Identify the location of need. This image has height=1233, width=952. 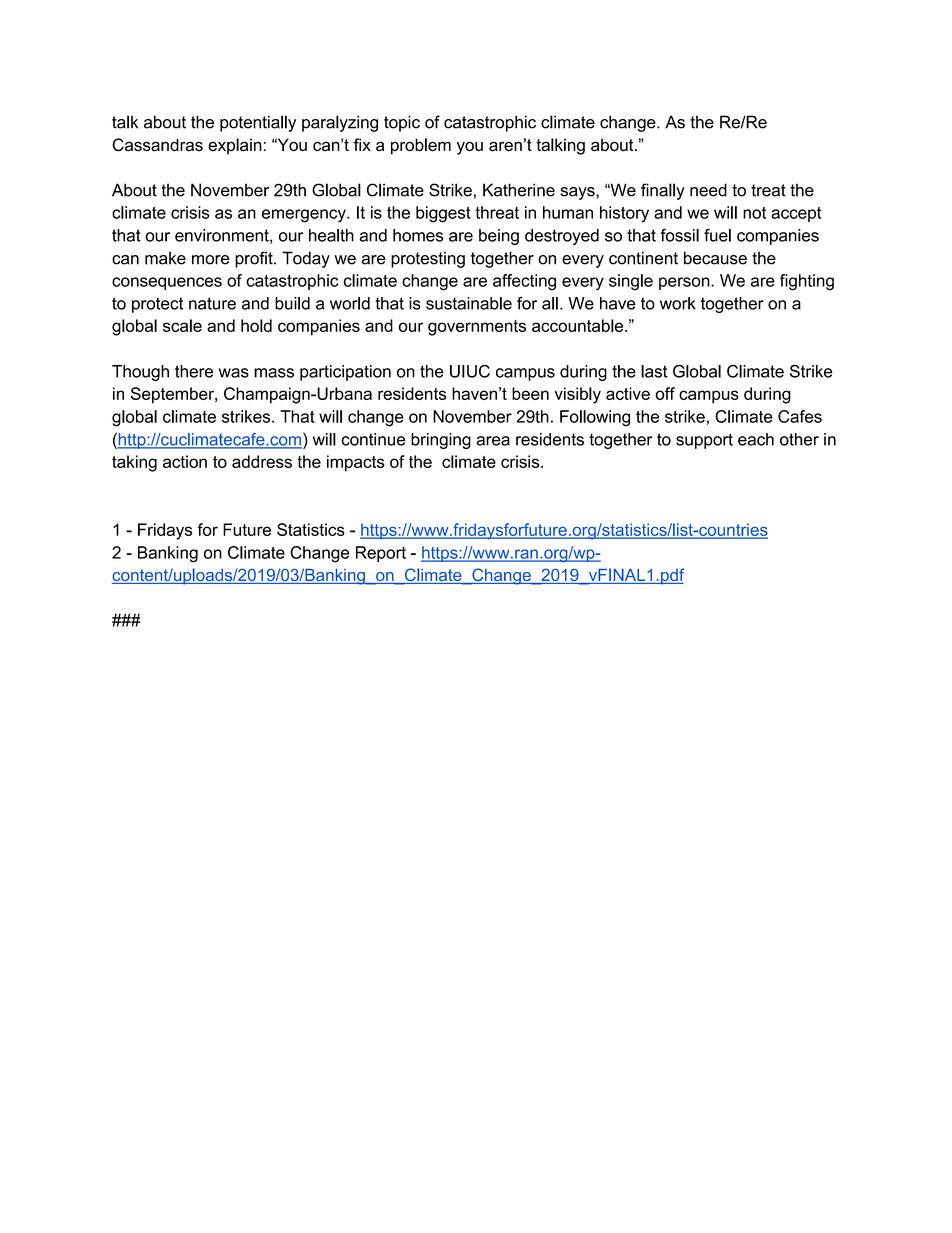
(708, 190).
